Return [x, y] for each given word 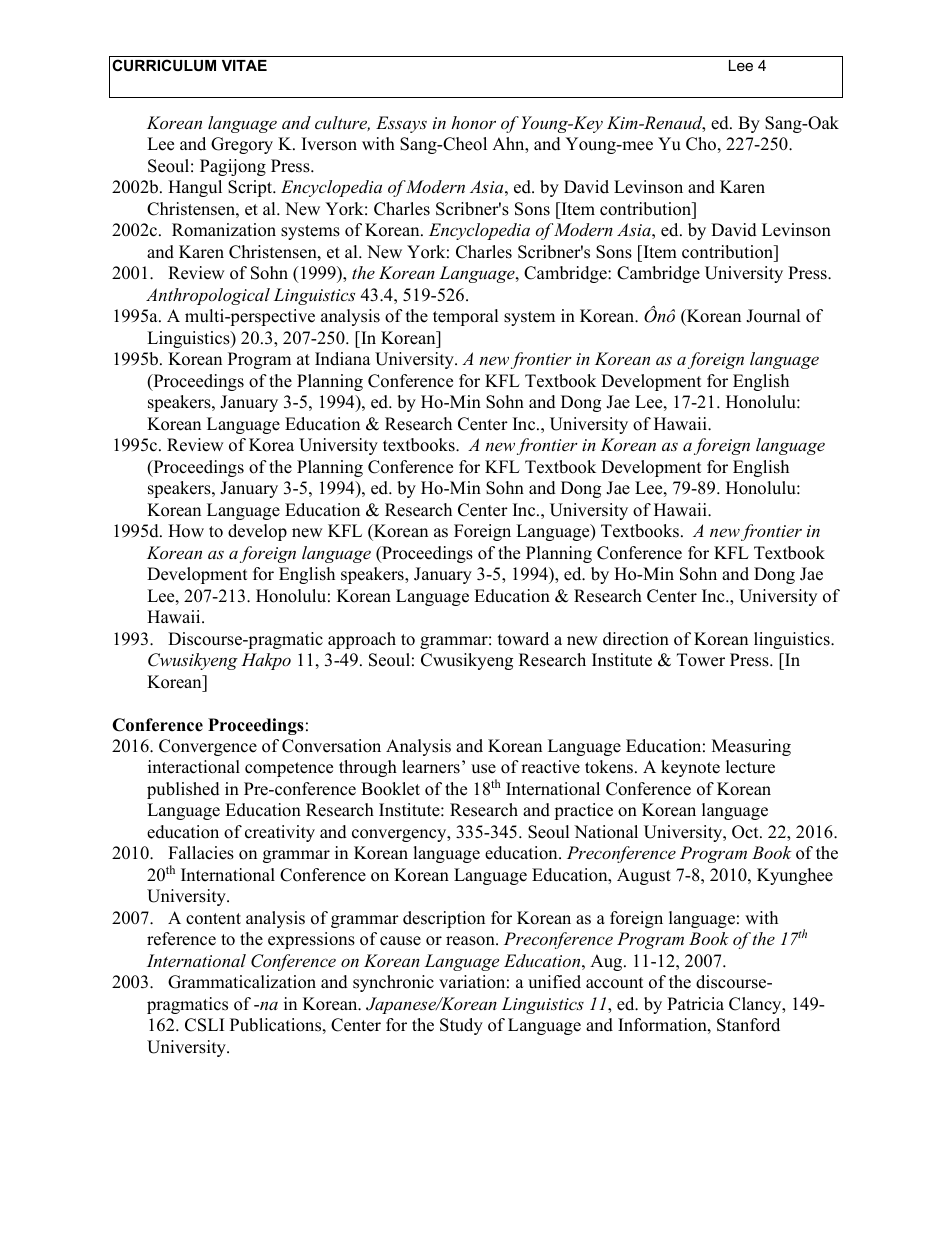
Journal [773, 316]
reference [181, 939]
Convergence [208, 747]
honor [473, 122]
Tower [701, 660]
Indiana [343, 359]
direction [636, 639]
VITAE [244, 65]
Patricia [695, 1004]
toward [523, 639]
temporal [466, 317]
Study [461, 1026]
